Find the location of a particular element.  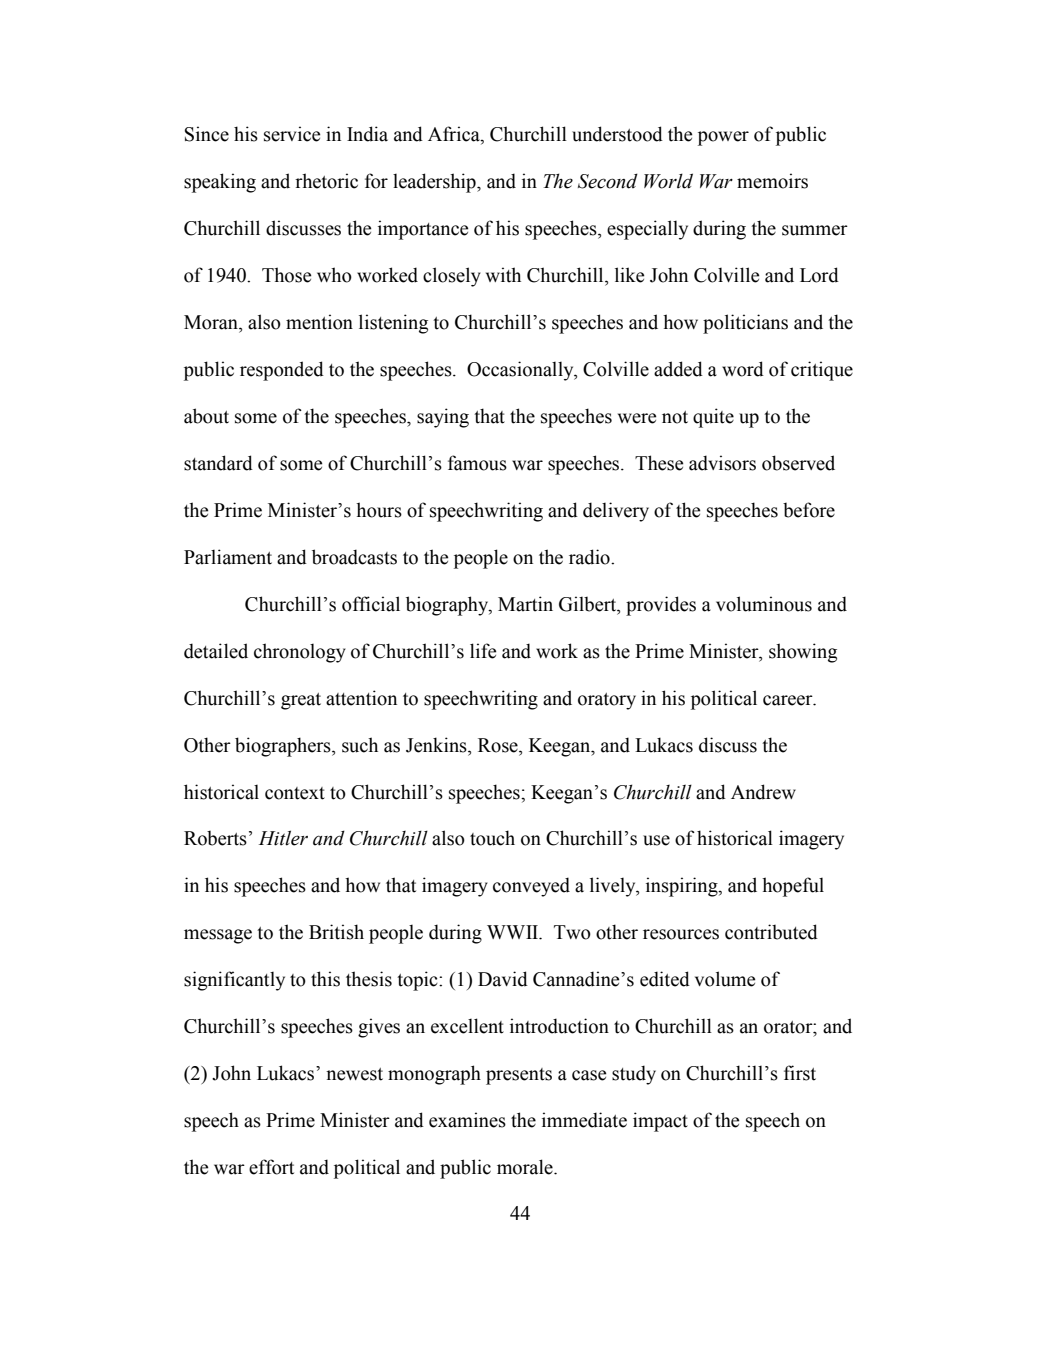

quite is located at coordinates (713, 418).
